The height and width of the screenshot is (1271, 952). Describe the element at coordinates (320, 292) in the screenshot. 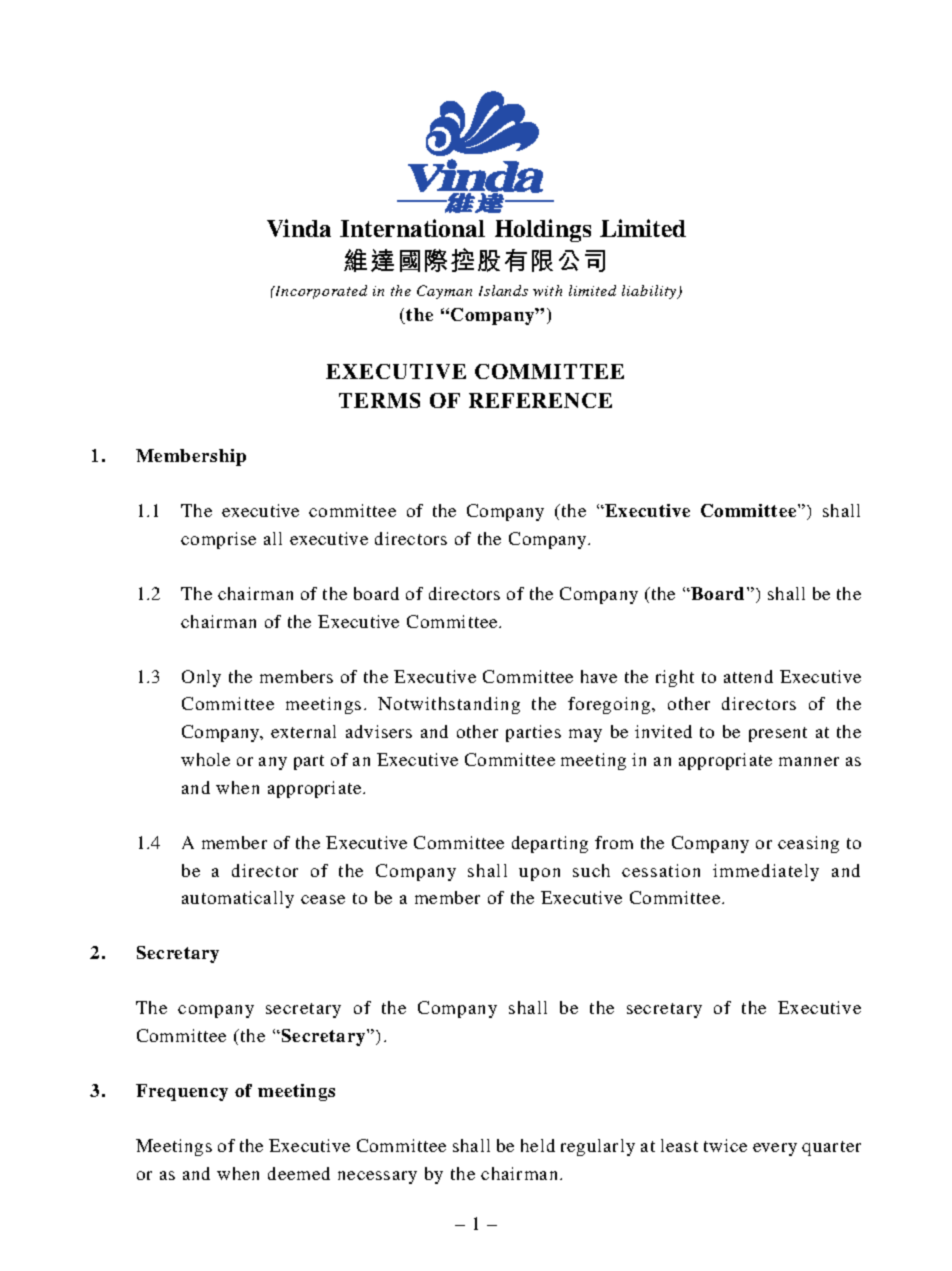

I see `Incorporated` at that location.
